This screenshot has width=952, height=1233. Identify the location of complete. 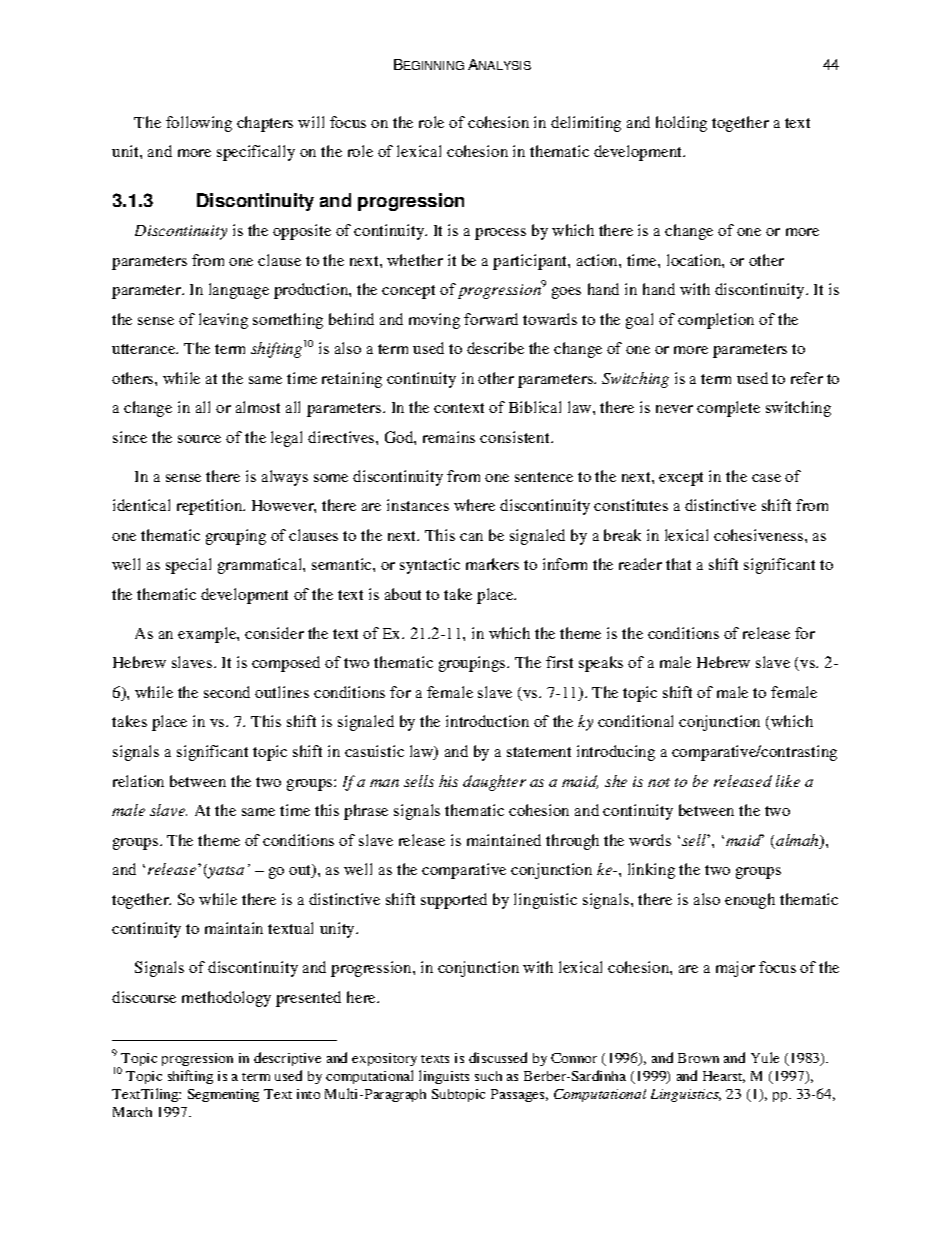
(728, 409).
